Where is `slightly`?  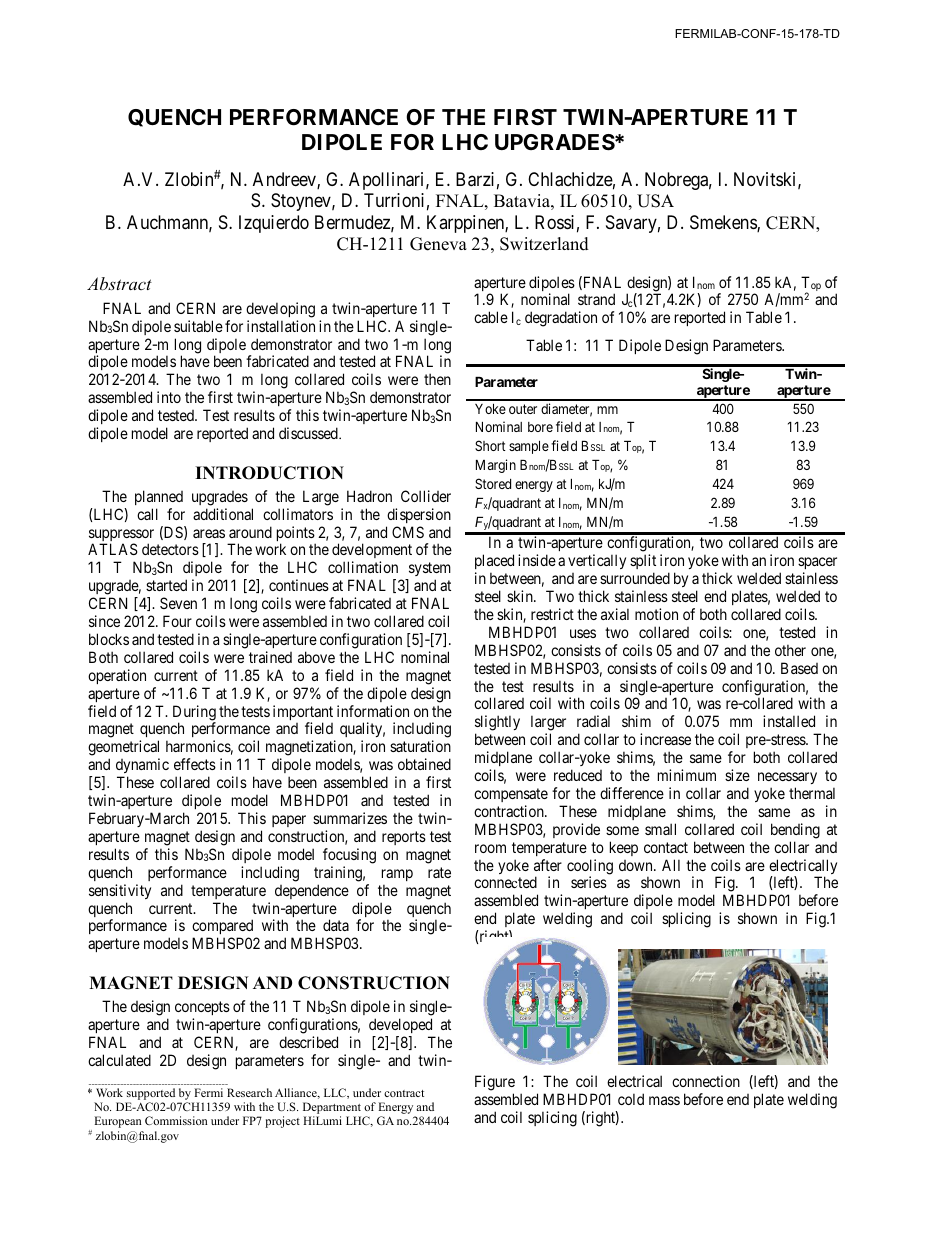
slightly is located at coordinates (497, 724).
